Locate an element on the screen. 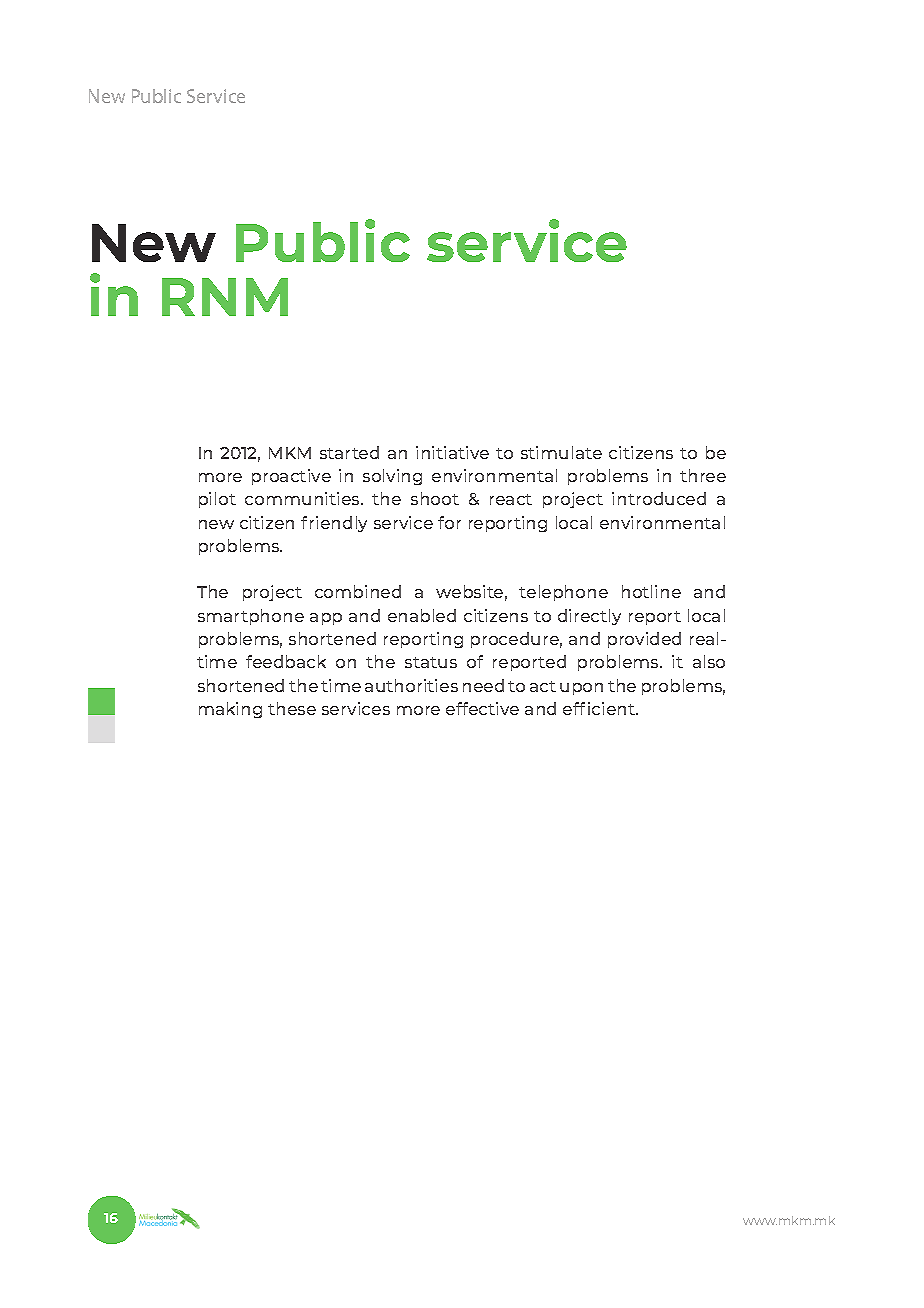 The width and height of the screenshot is (924, 1308). directly is located at coordinates (589, 617).
